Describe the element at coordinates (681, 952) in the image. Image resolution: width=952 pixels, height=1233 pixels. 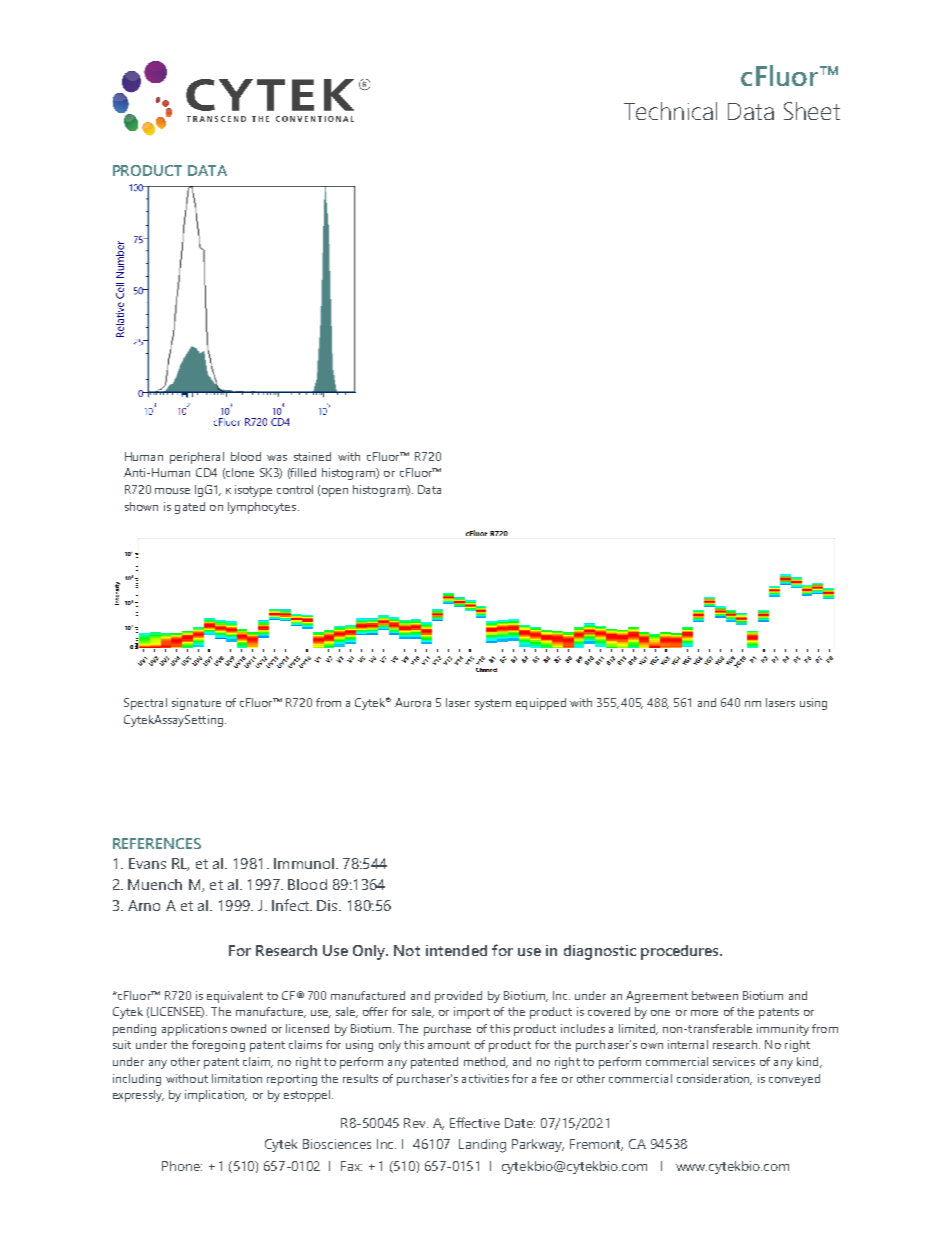
I see `procedures` at that location.
